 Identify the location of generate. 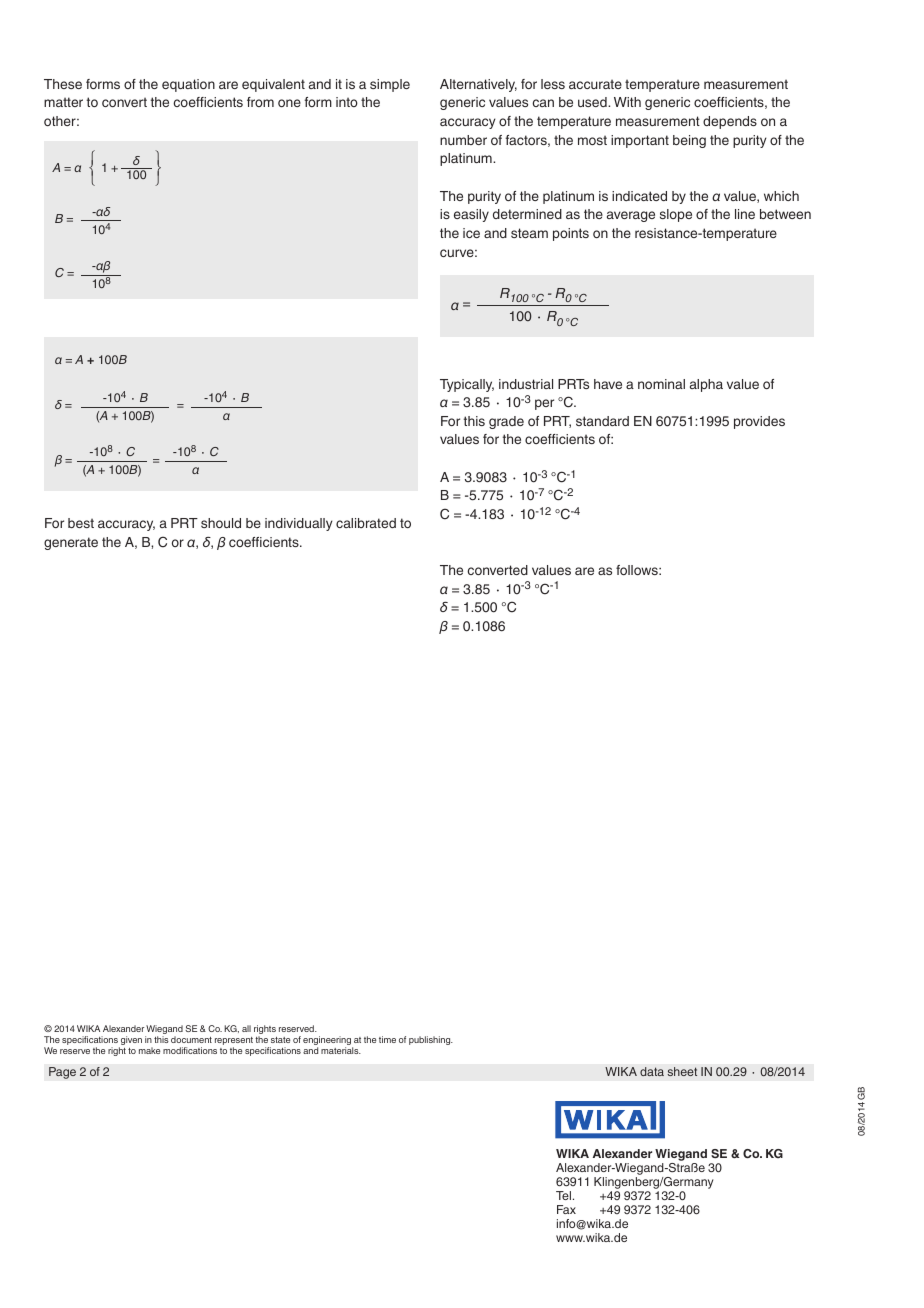
(71, 543).
